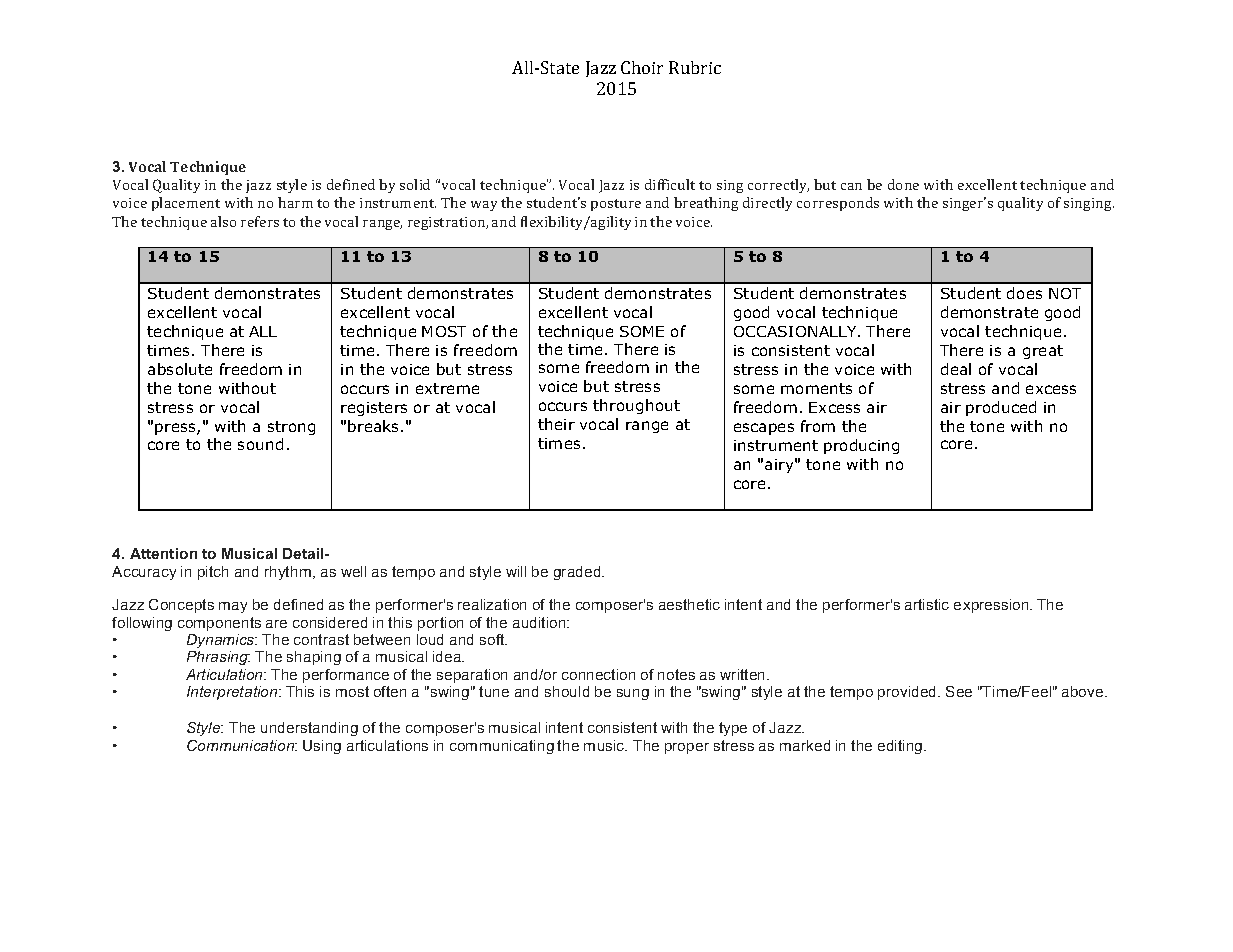 The image size is (1233, 952). What do you see at coordinates (260, 444) in the image?
I see `sound` at bounding box center [260, 444].
